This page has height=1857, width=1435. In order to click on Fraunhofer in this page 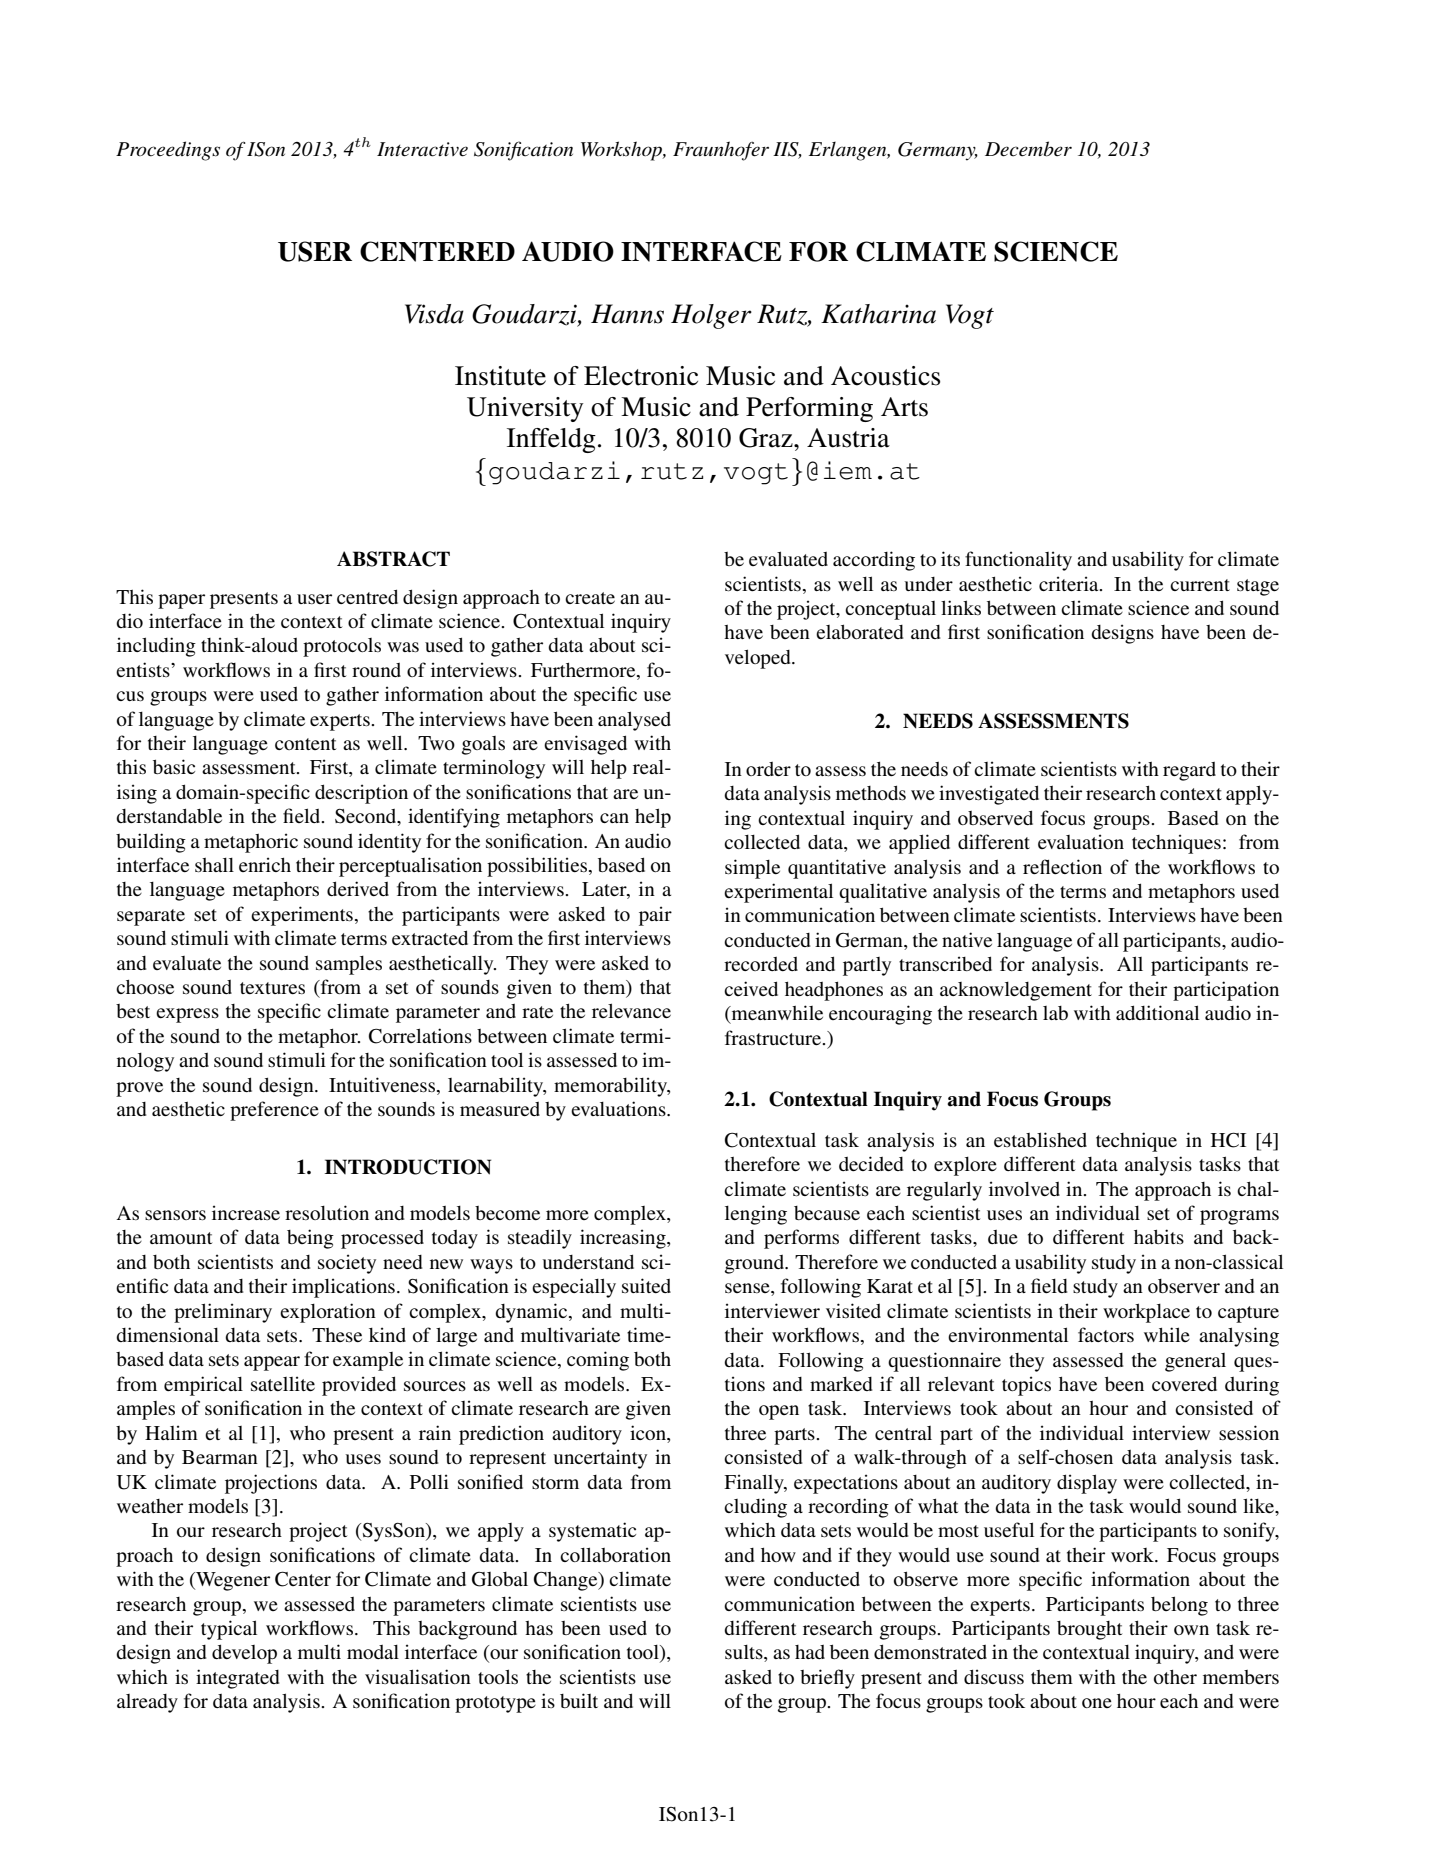, I will do `click(721, 151)`.
